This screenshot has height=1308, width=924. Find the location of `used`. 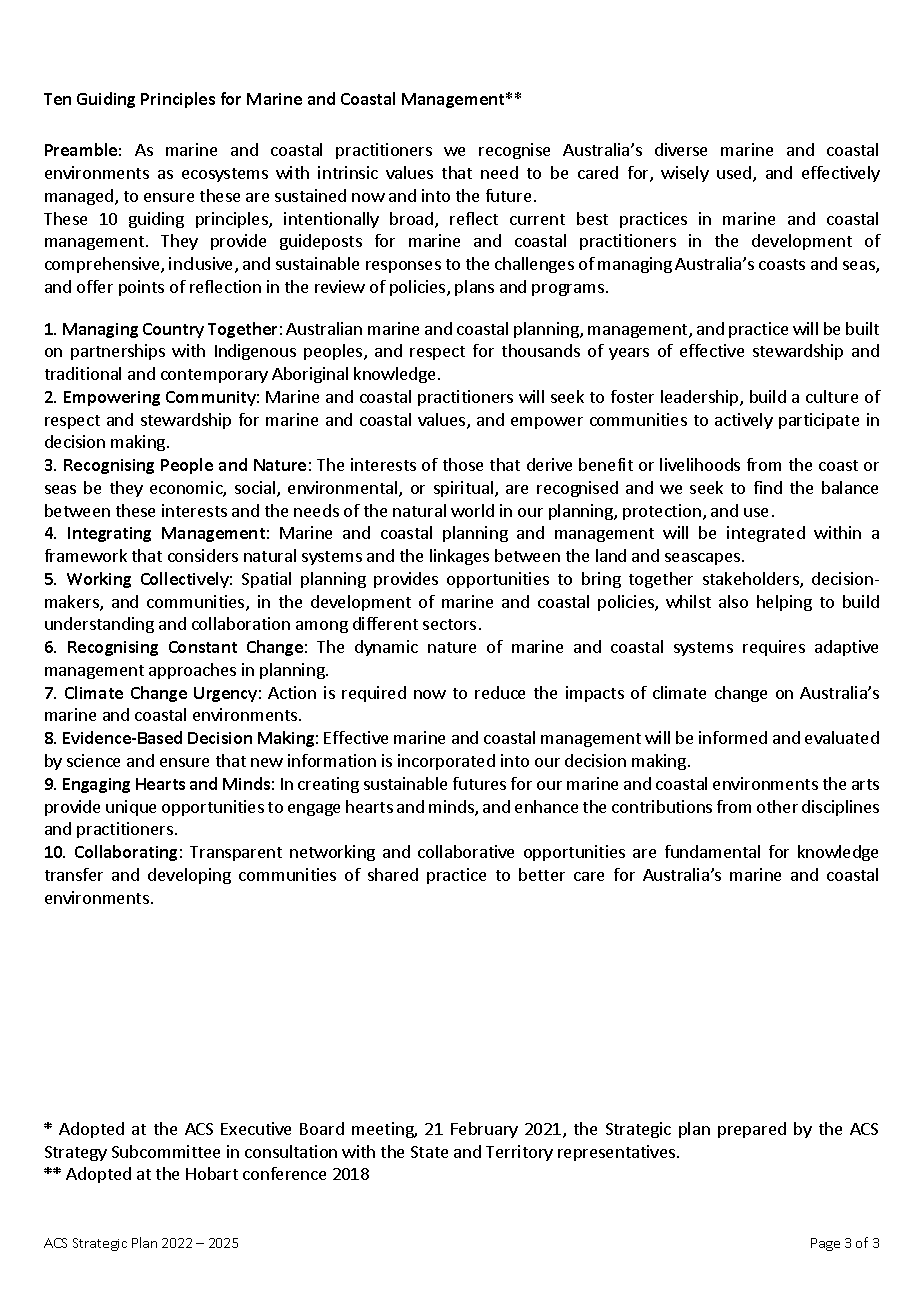

used is located at coordinates (735, 174).
